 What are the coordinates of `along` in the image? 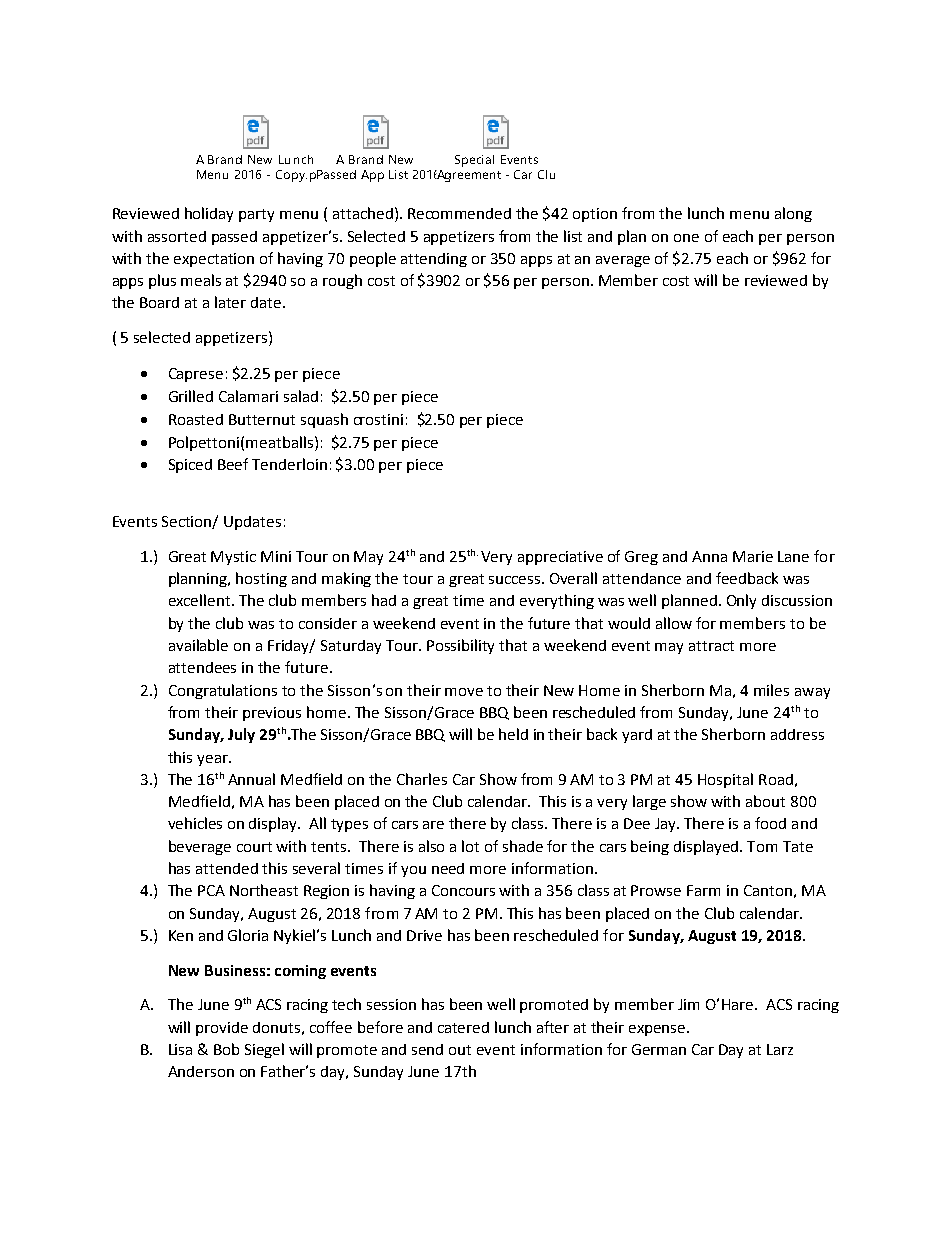 It's located at (793, 214).
